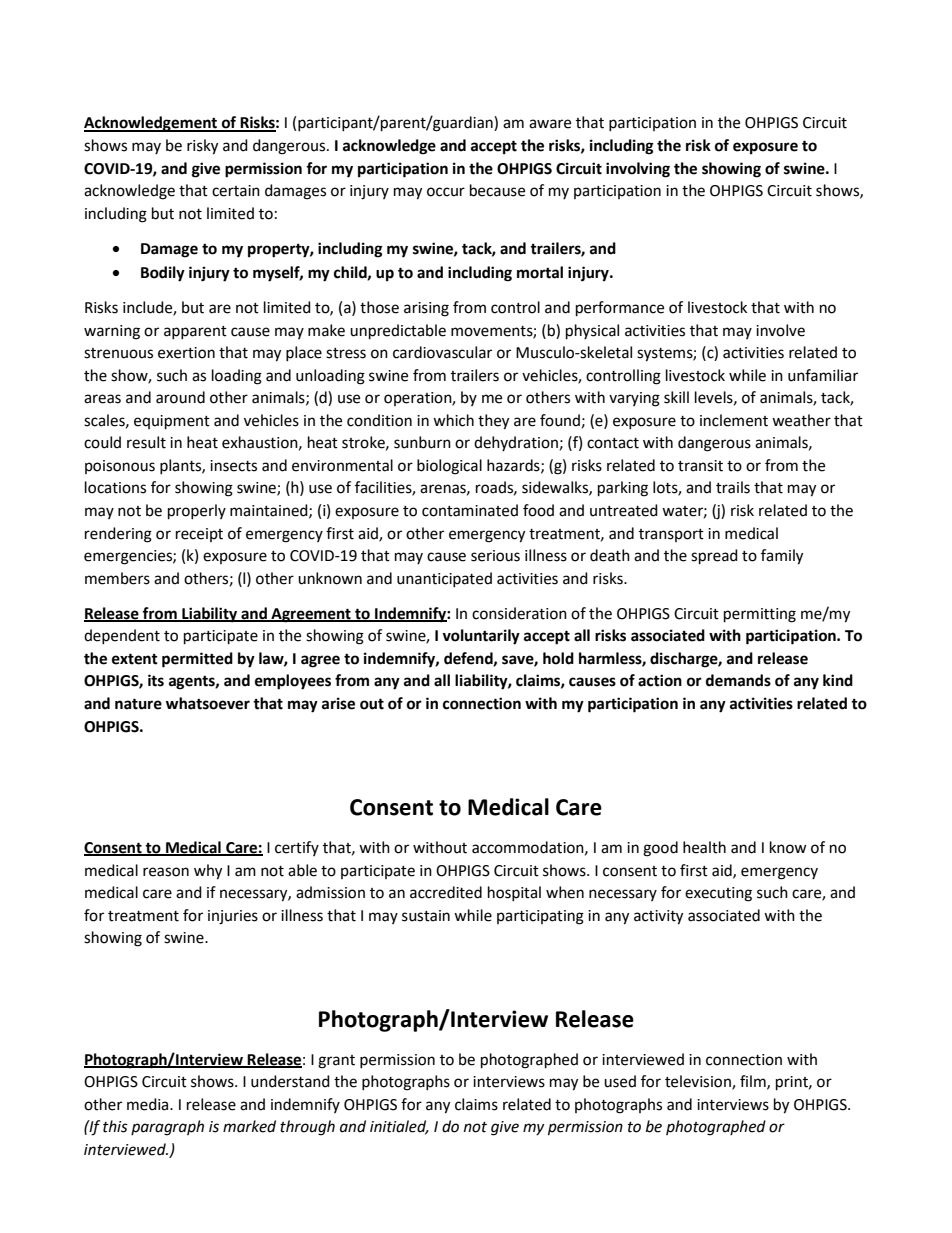 This image has height=1233, width=952. I want to click on television, so click(699, 1082).
